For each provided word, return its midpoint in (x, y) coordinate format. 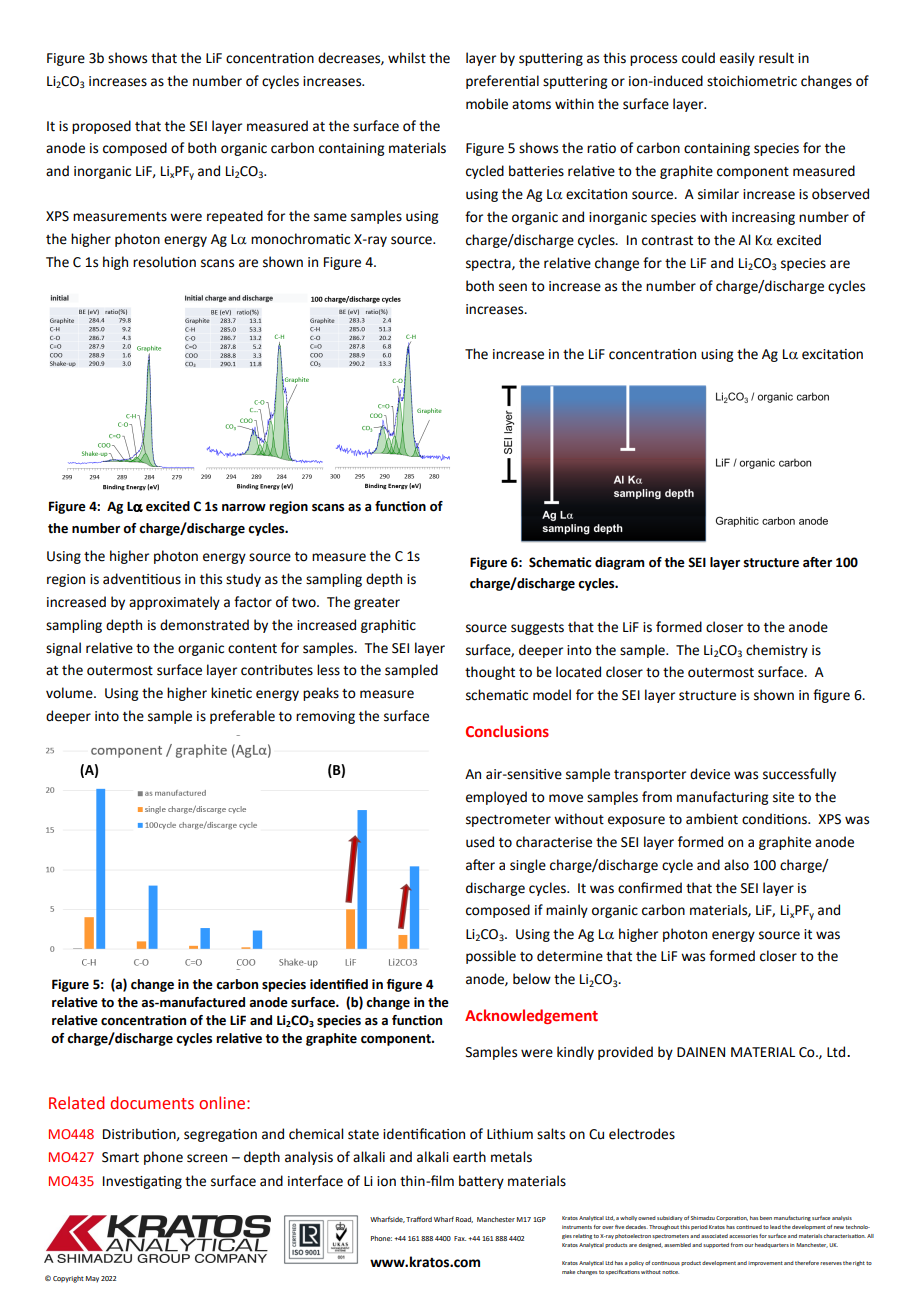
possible (491, 957)
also (736, 865)
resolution (164, 262)
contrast (667, 241)
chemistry (777, 651)
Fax (460, 1238)
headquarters (772, 1245)
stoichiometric (752, 81)
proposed (101, 127)
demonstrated (204, 625)
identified (339, 984)
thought (490, 673)
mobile (487, 104)
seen (513, 287)
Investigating (142, 1182)
